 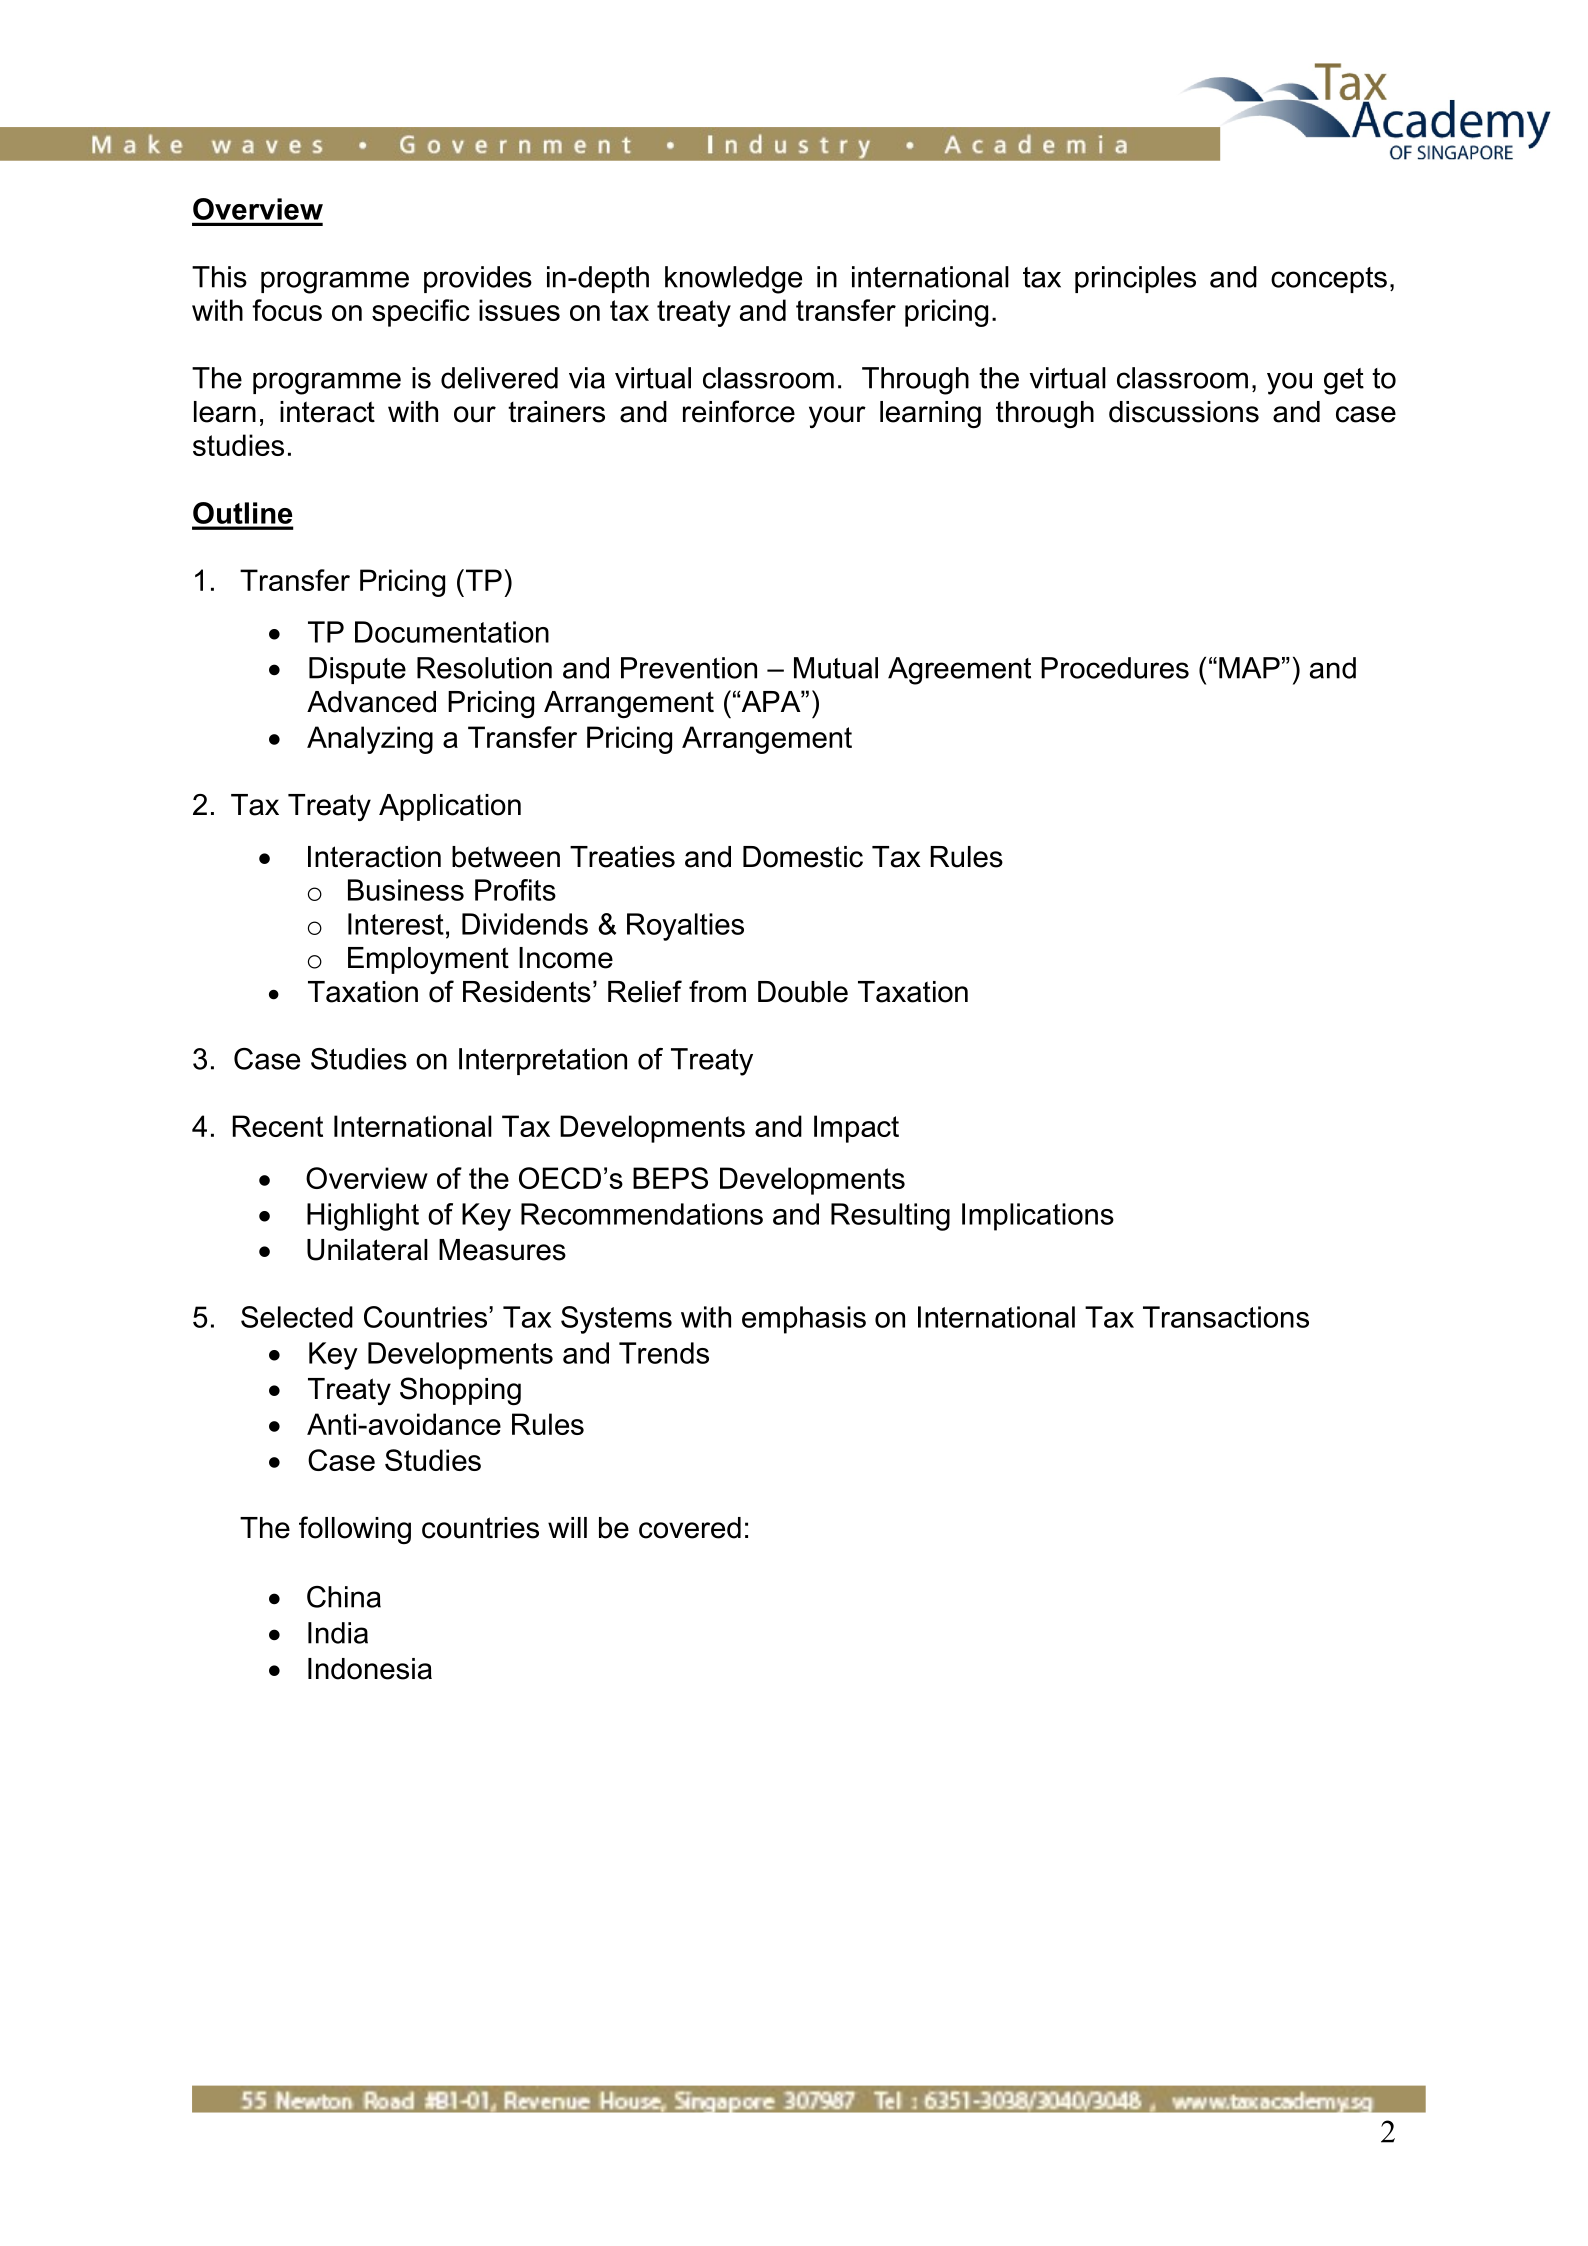 I want to click on Implications, so click(x=1038, y=1217).
